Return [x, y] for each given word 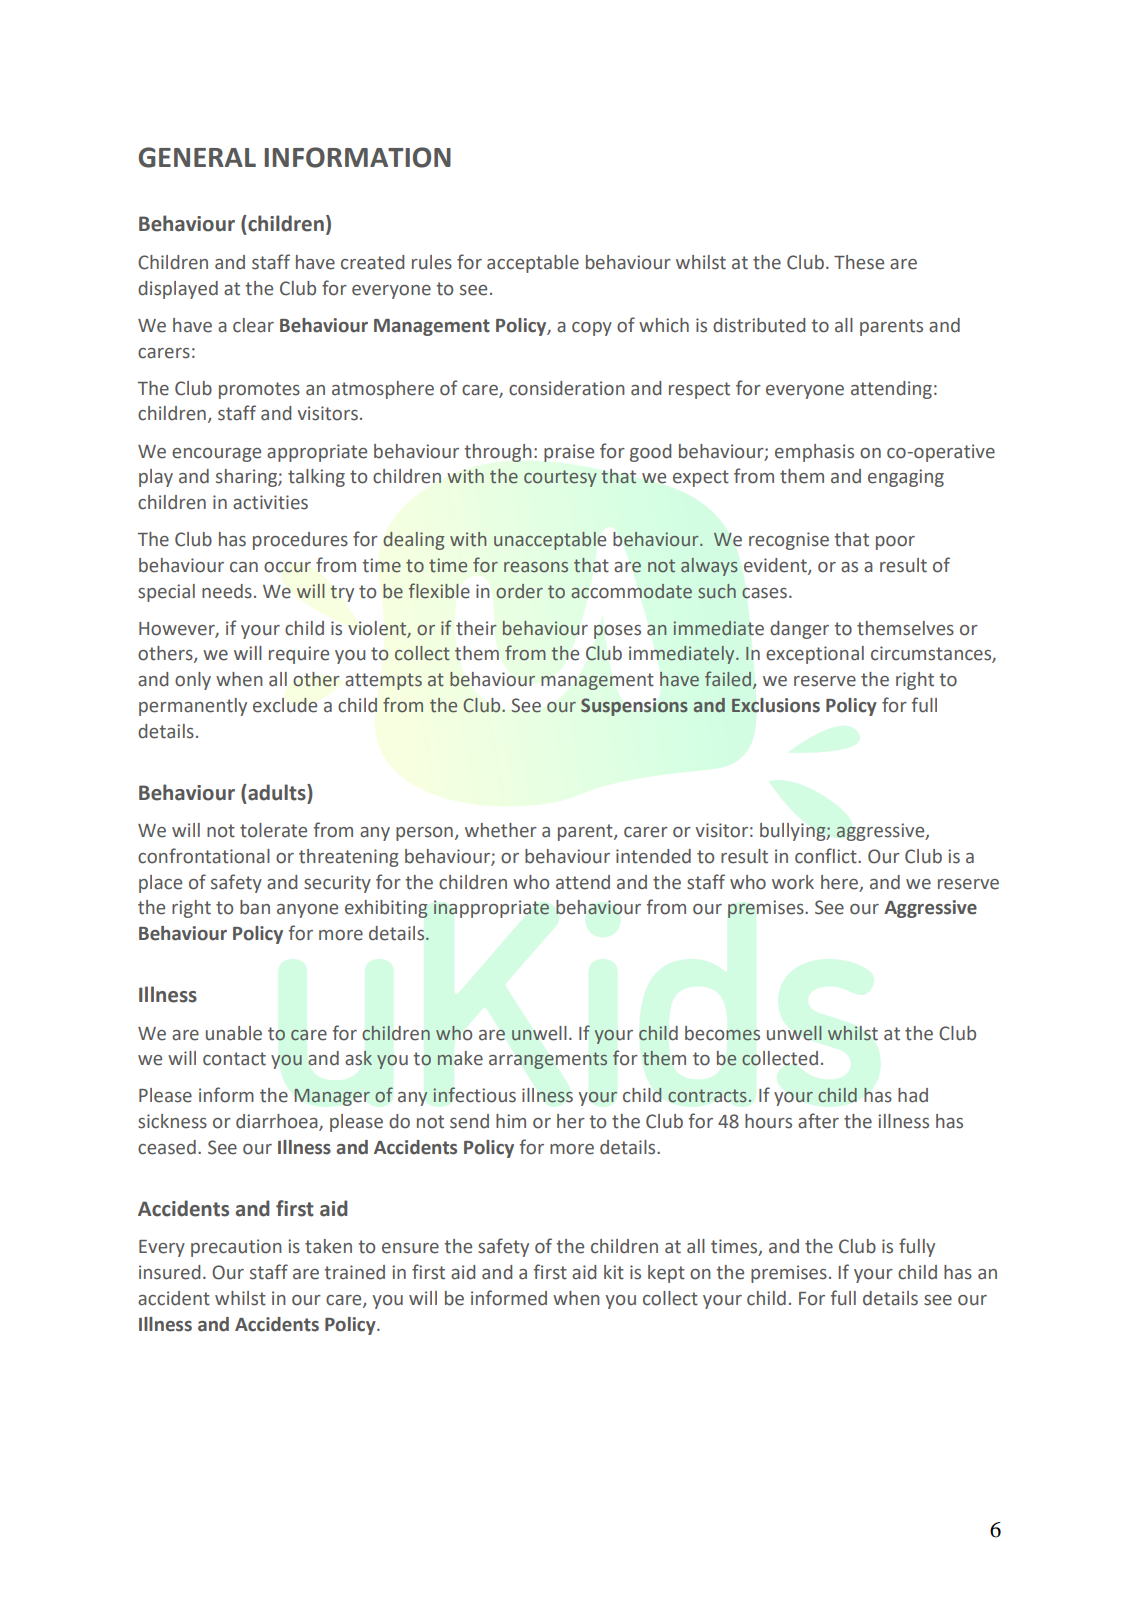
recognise [789, 541]
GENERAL [197, 157]
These [859, 262]
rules [432, 262]
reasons [536, 567]
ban [255, 907]
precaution [236, 1248]
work [793, 882]
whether [501, 830]
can [244, 567]
